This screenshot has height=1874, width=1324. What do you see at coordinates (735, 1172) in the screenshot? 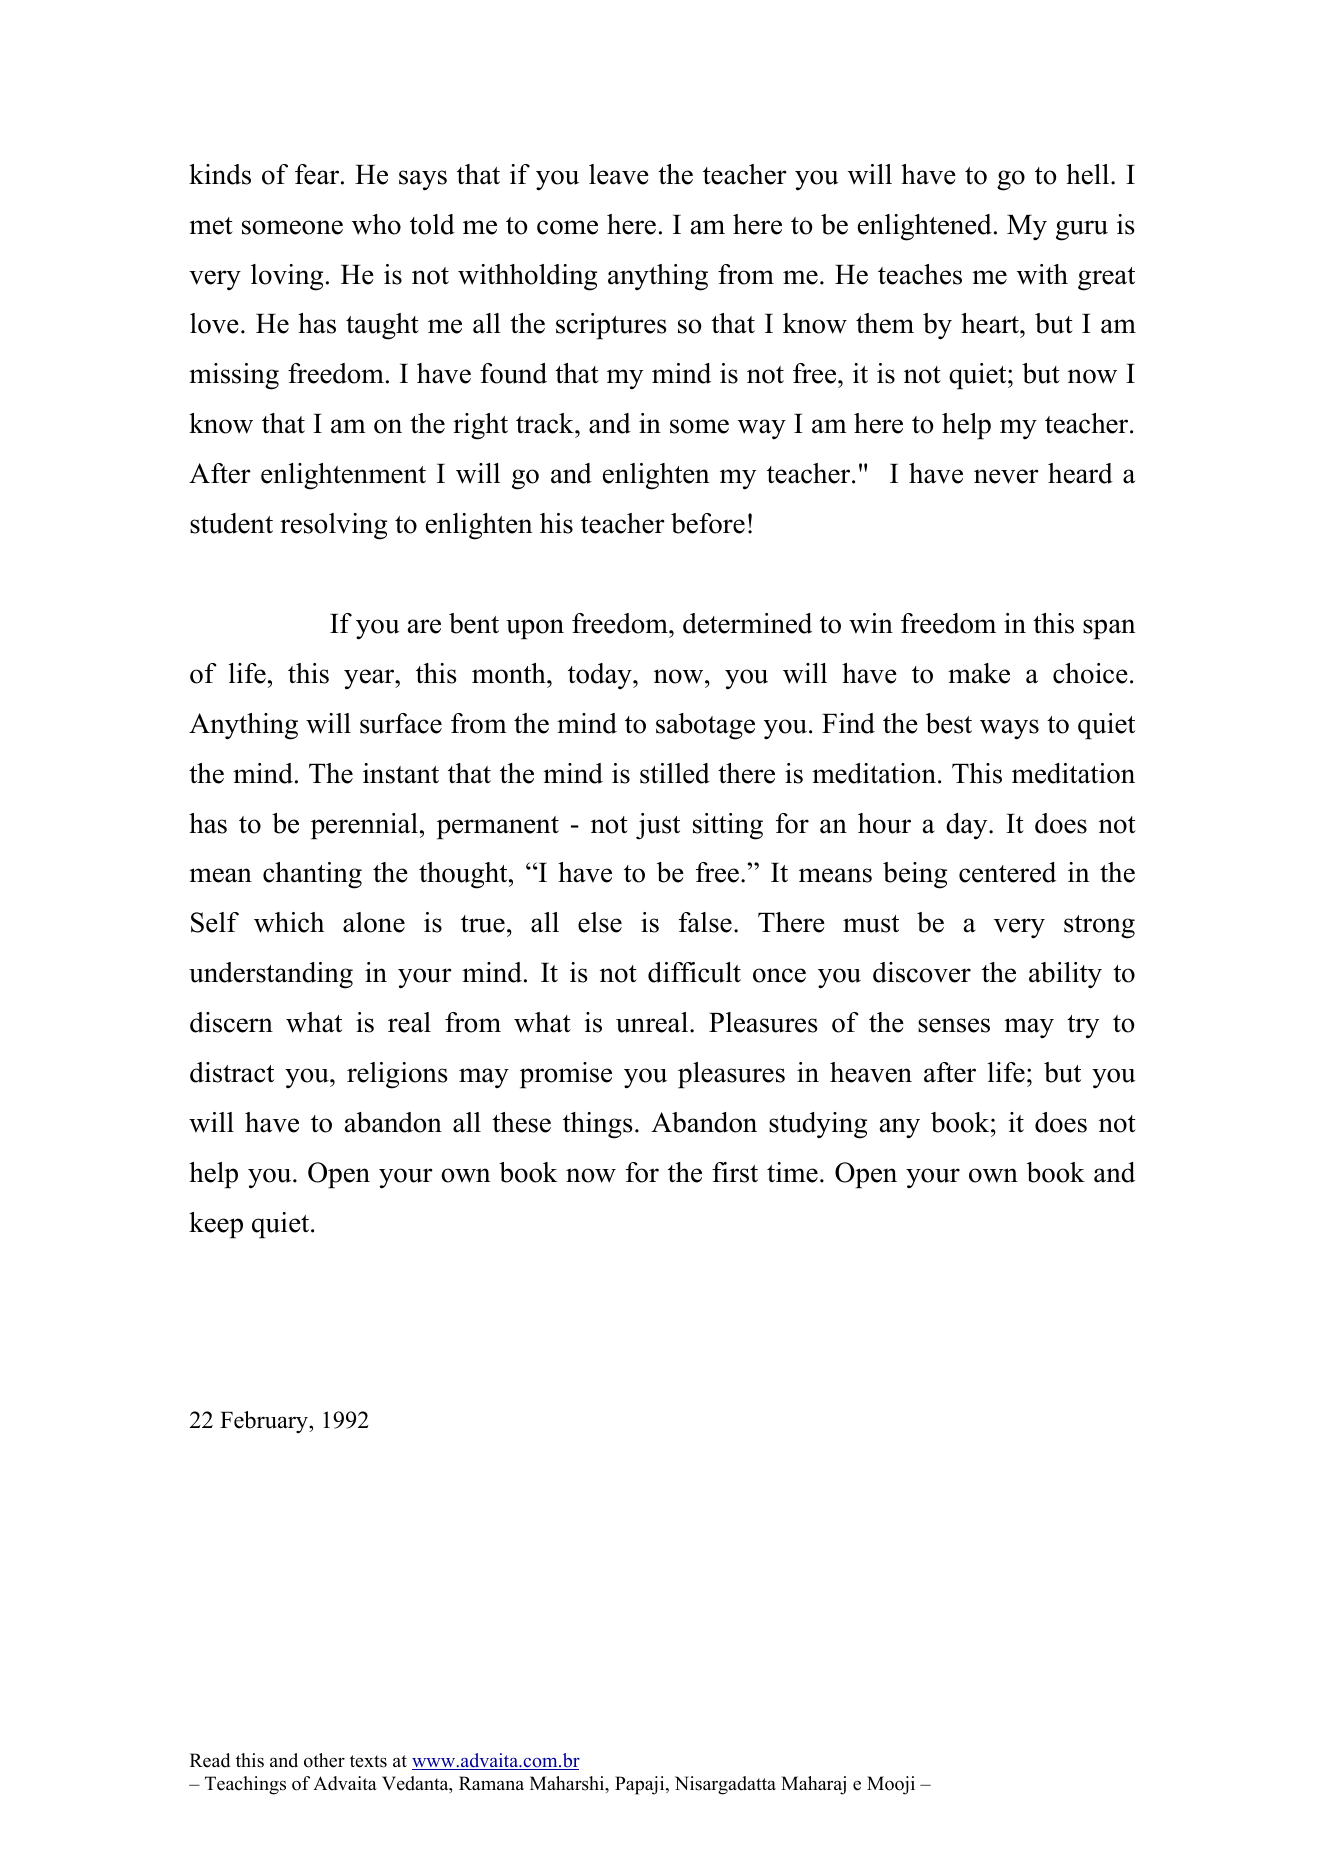
I see `first` at bounding box center [735, 1172].
